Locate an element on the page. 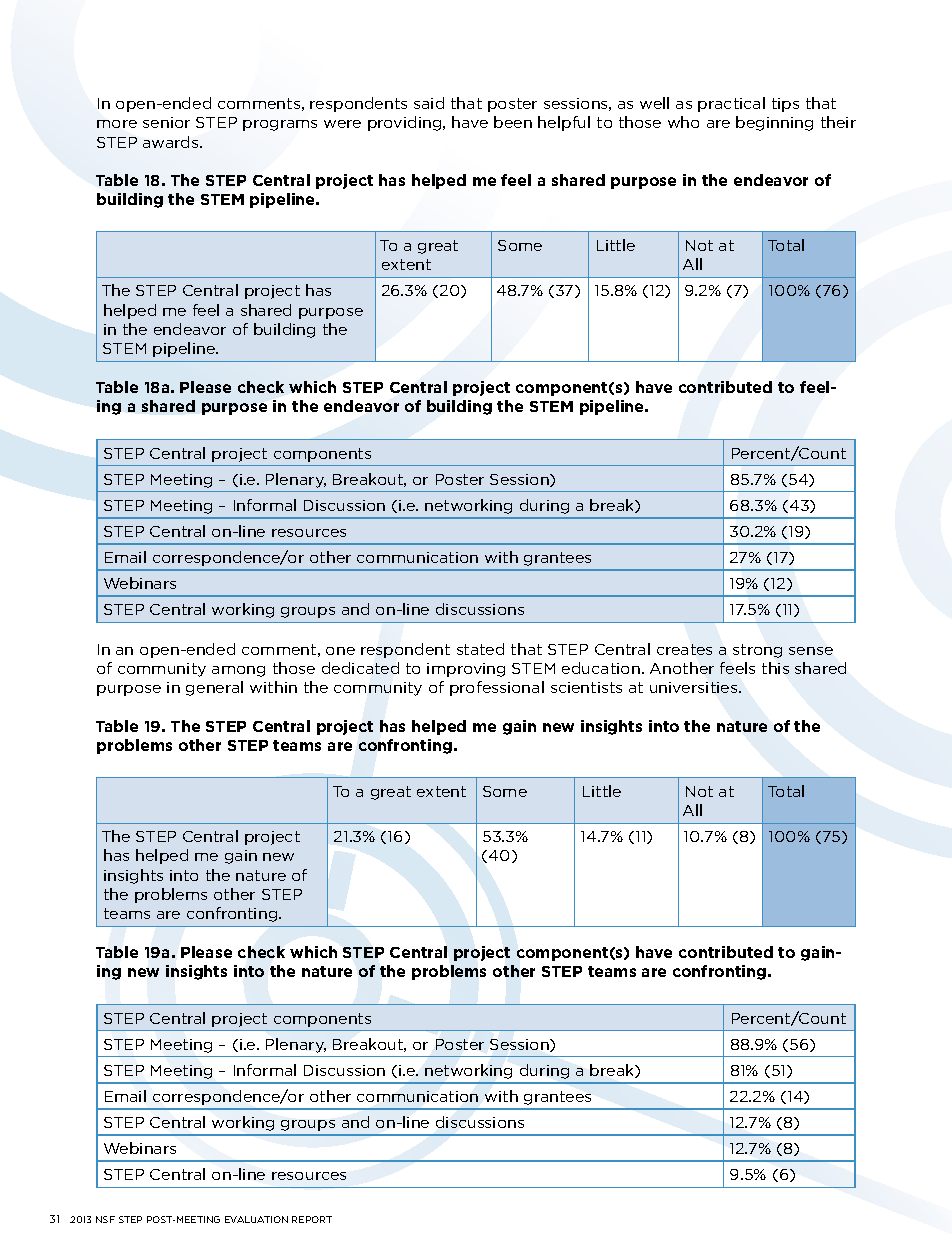  stated is located at coordinates (480, 649).
